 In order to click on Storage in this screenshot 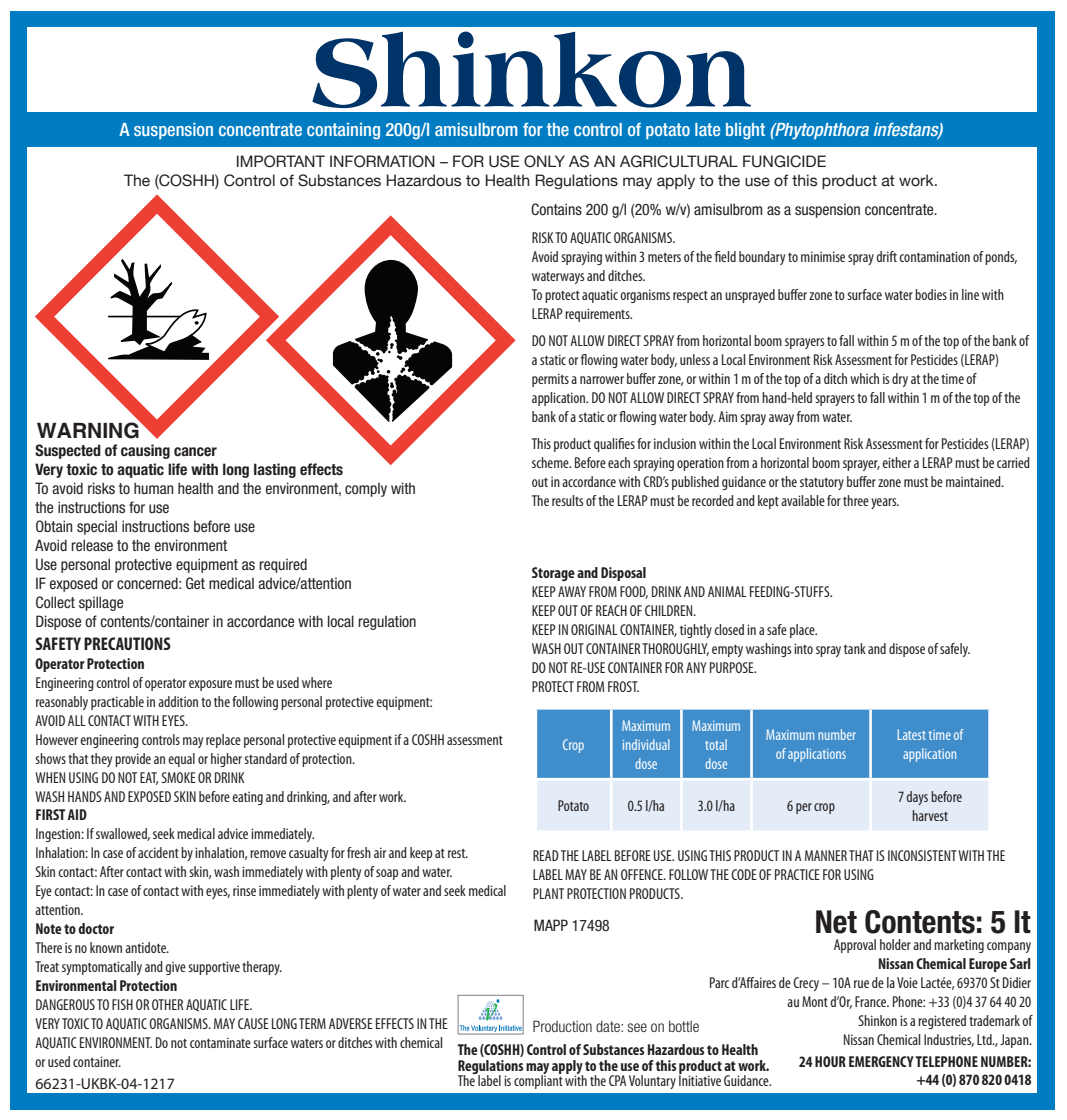, I will do `click(553, 574)`.
